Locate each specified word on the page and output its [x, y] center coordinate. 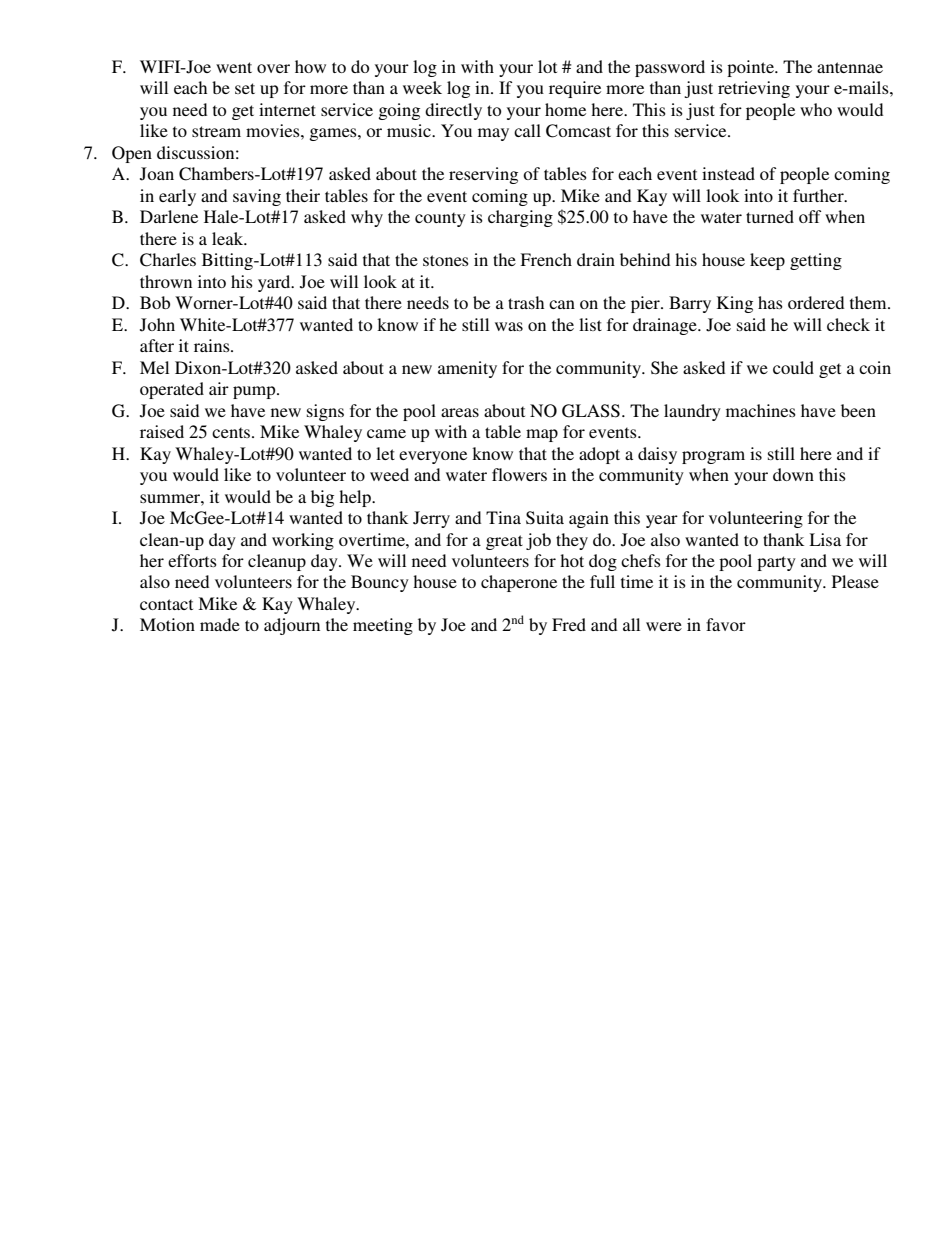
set [245, 88]
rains [213, 345]
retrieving [754, 89]
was [509, 326]
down [793, 474]
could [793, 367]
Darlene [169, 216]
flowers [519, 474]
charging [520, 218]
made [220, 624]
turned [770, 216]
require [575, 89]
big [322, 498]
